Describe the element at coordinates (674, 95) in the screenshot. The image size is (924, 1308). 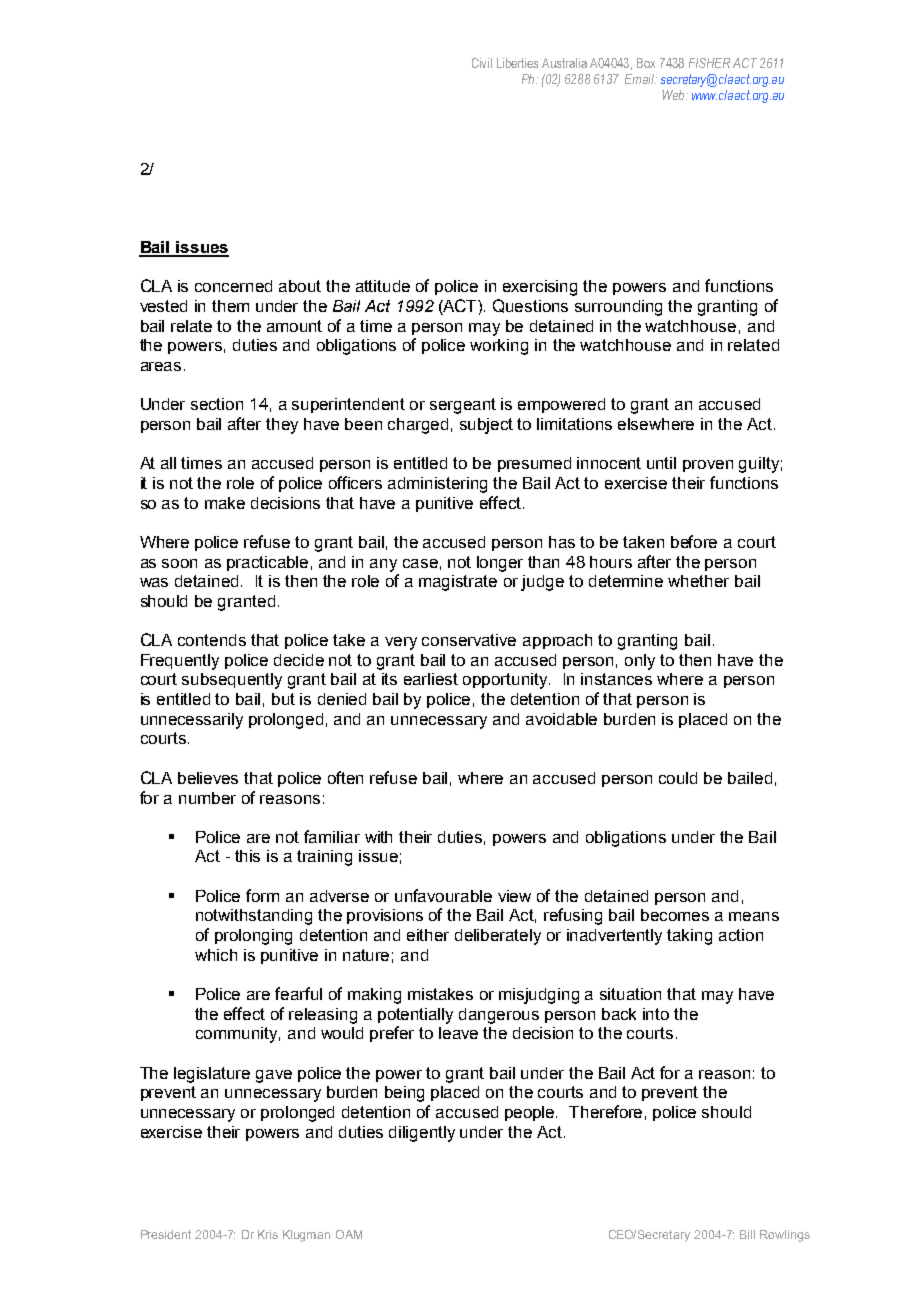
I see `Web` at that location.
